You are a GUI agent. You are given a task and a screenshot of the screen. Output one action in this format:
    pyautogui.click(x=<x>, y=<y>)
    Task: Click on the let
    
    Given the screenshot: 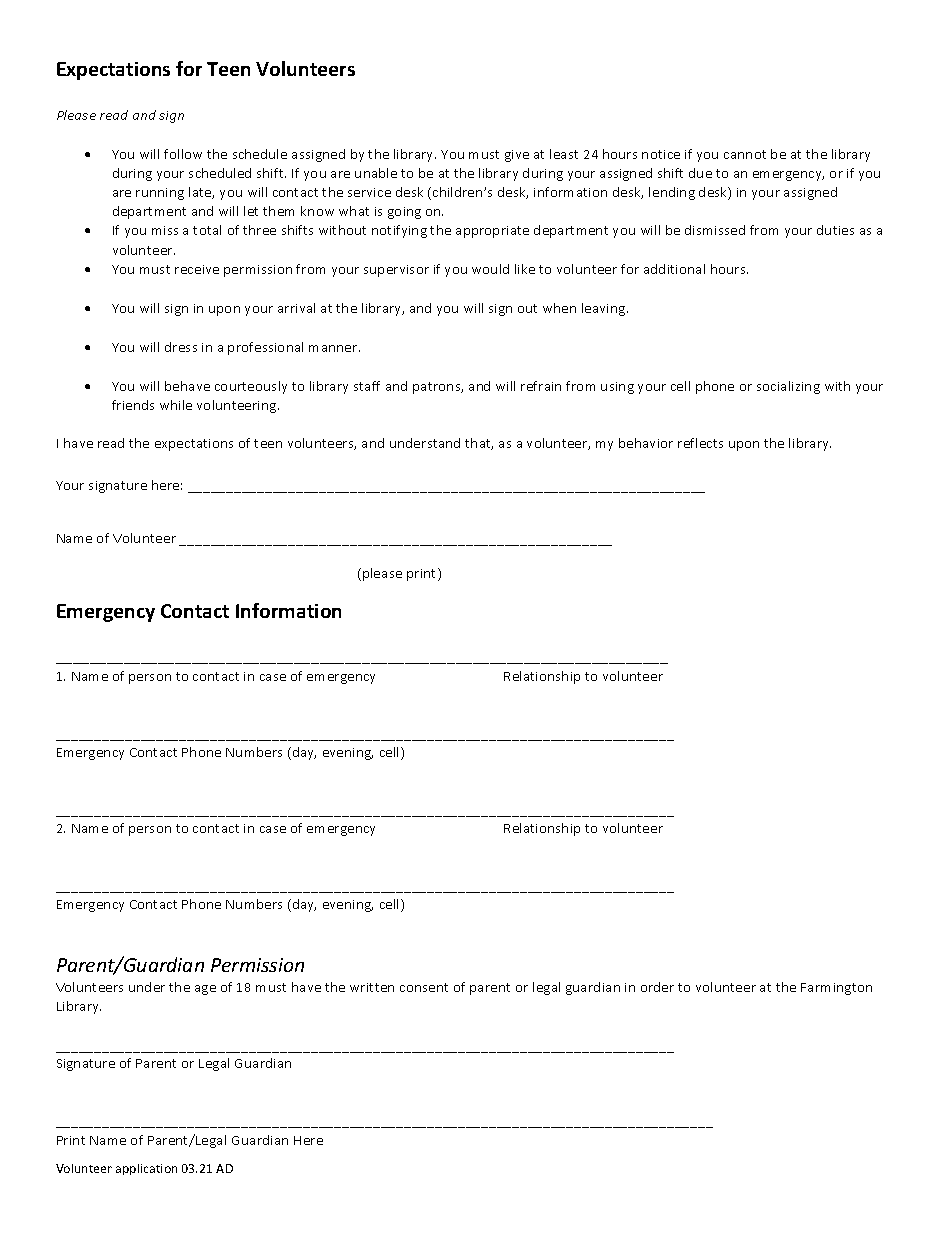 What is the action you would take?
    pyautogui.click(x=251, y=211)
